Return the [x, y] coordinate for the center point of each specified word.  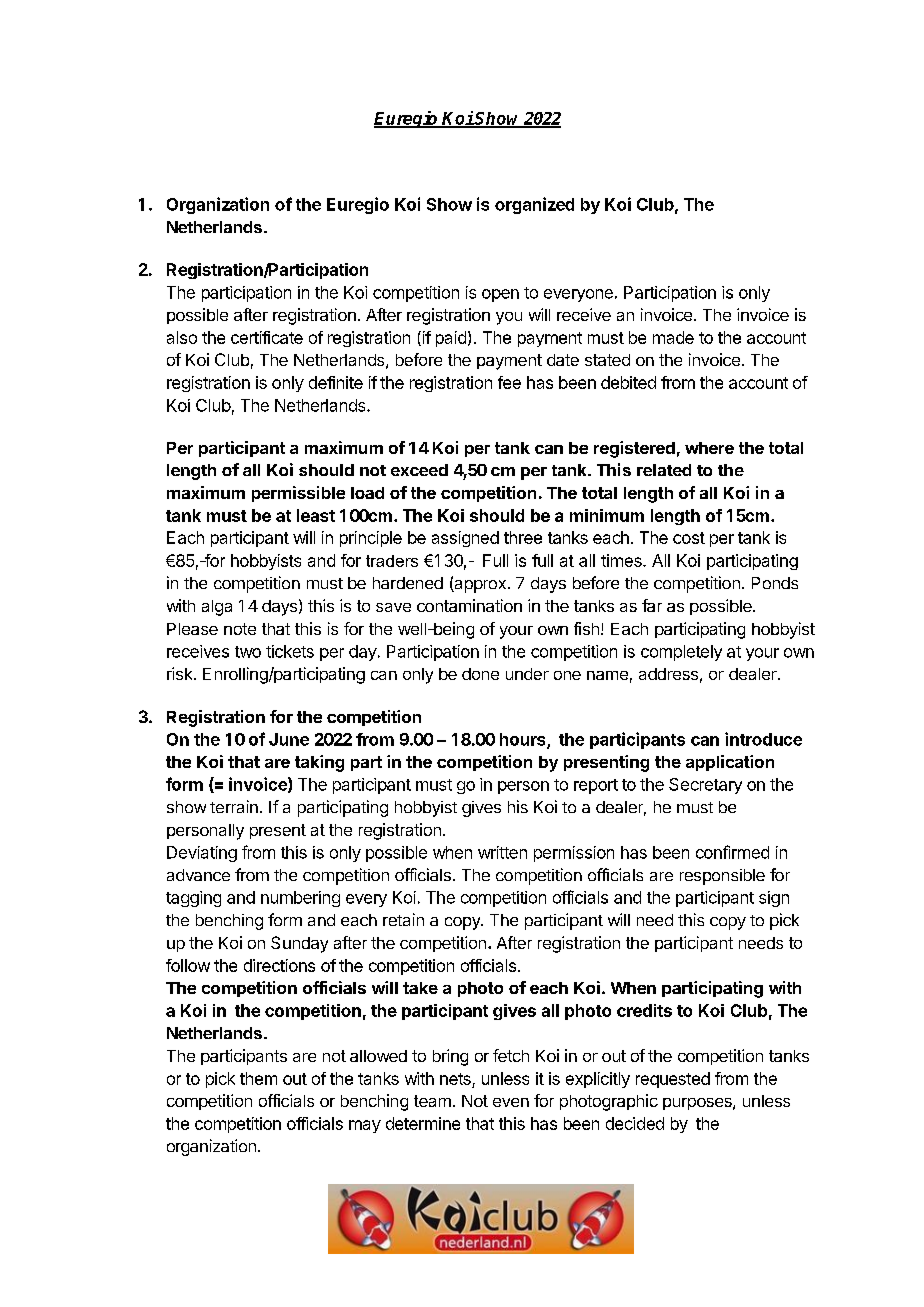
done [480, 674]
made [673, 337]
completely [681, 653]
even [511, 1102]
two [248, 652]
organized [534, 205]
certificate [267, 337]
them [258, 1078]
